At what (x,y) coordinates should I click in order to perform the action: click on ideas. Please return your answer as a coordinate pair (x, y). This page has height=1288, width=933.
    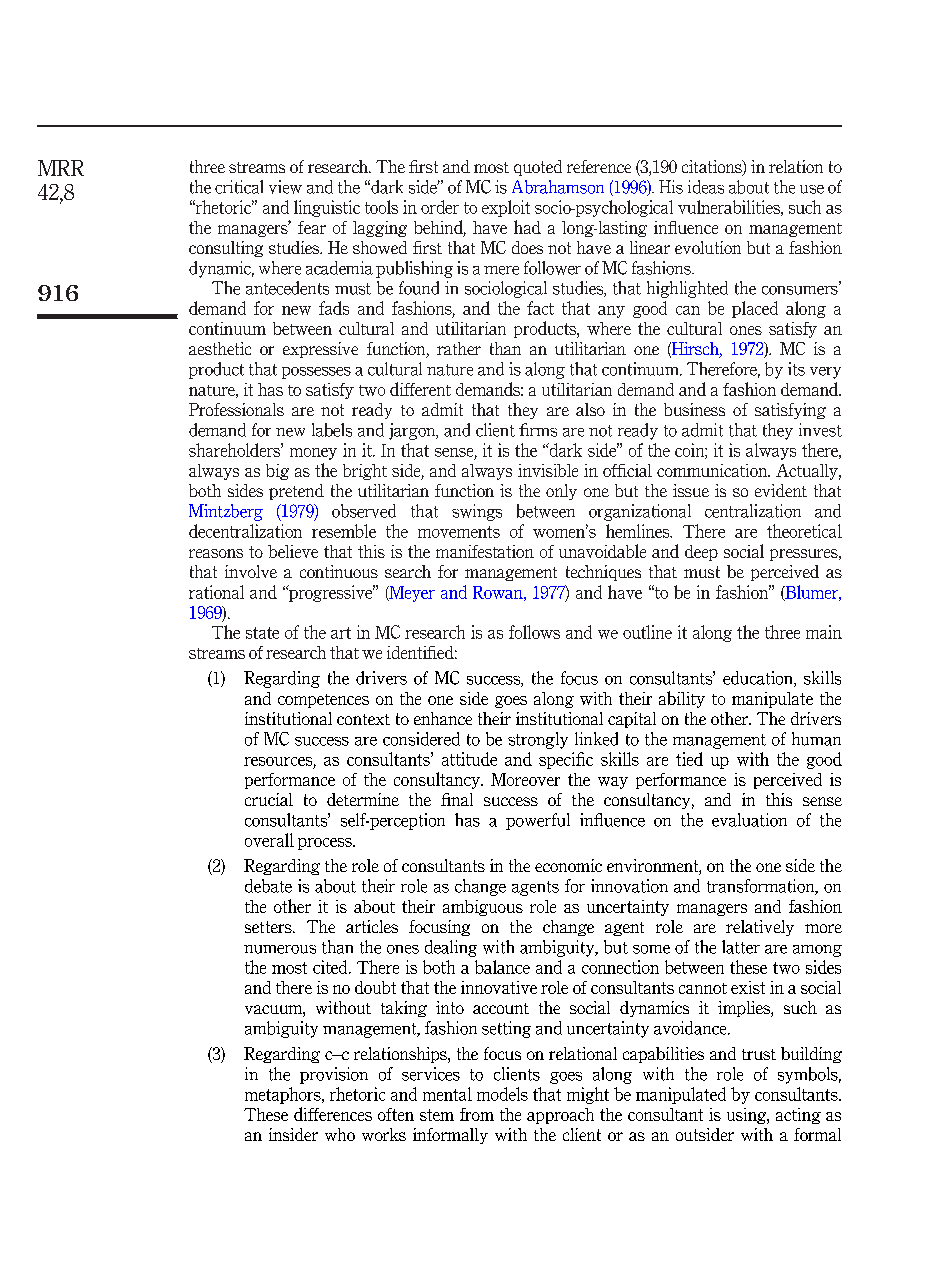
    Looking at the image, I should click on (706, 187).
